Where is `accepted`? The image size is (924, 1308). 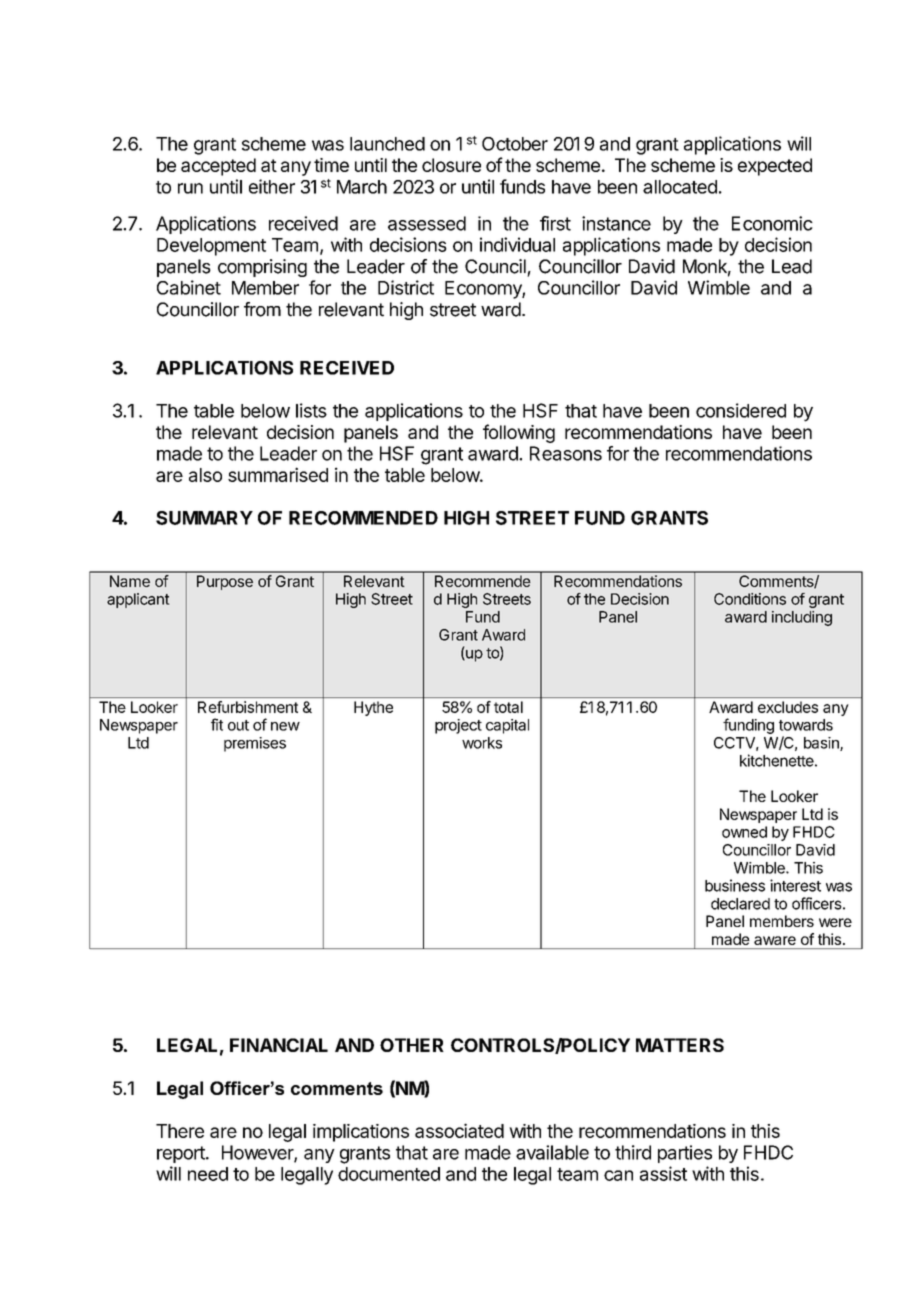
accepted is located at coordinates (218, 167).
